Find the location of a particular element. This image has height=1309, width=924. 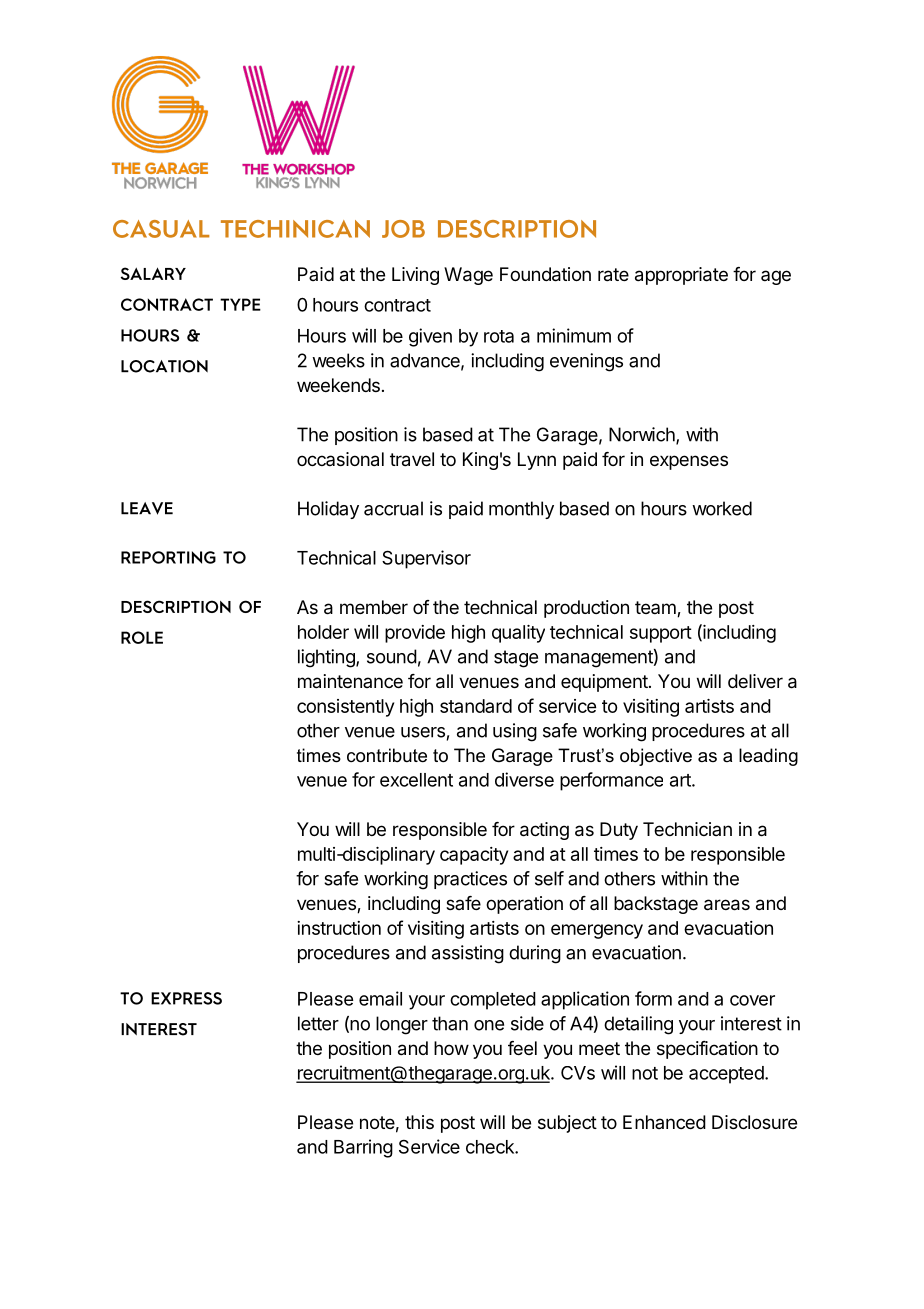

using is located at coordinates (515, 732).
